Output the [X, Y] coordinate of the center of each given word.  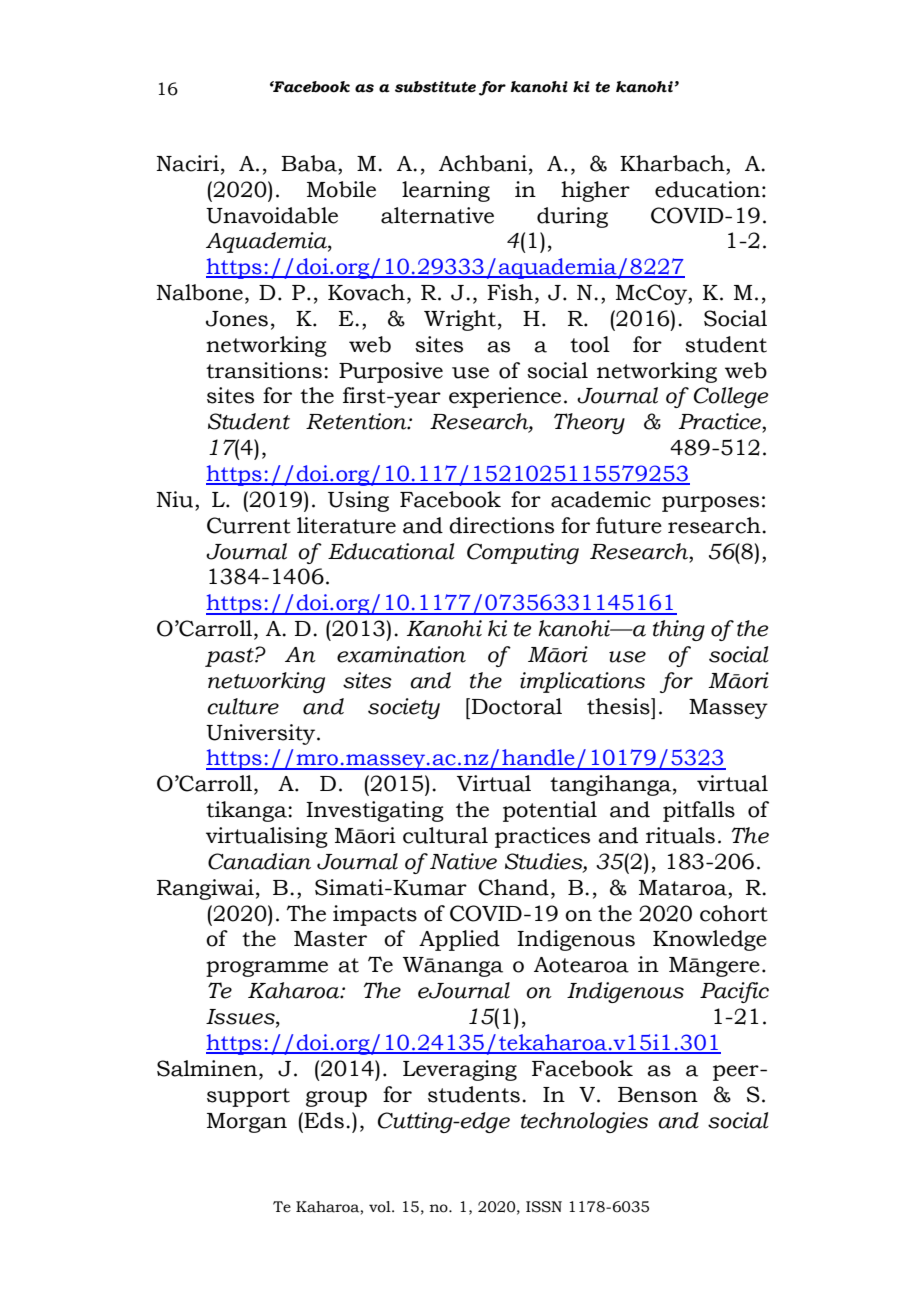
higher [595, 191]
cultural [445, 835]
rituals [680, 835]
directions [501, 525]
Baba [310, 163]
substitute [435, 87]
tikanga [247, 811]
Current [249, 525]
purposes [710, 504]
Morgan [247, 1123]
